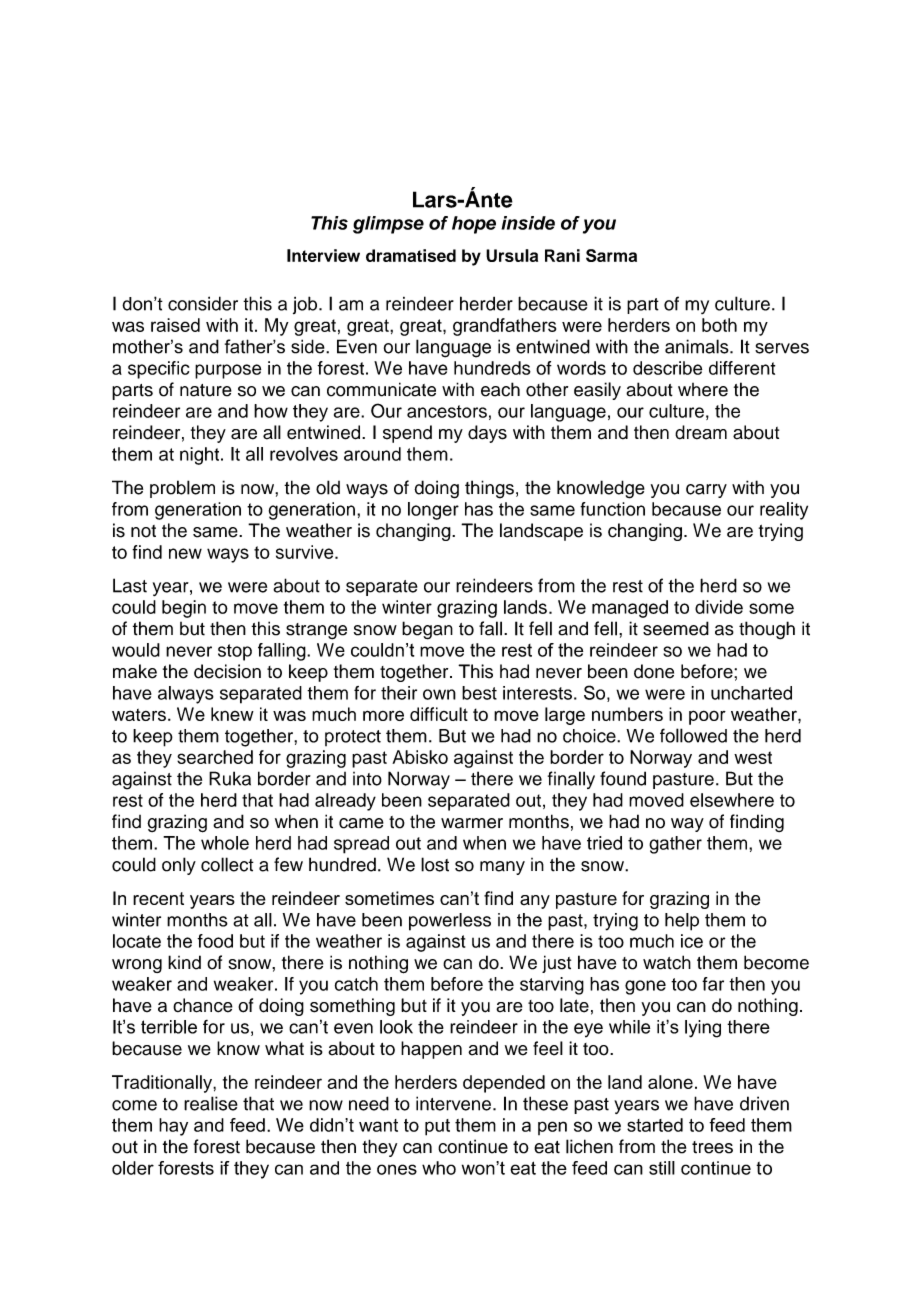 This page has height=1308, width=924. I want to click on knew, so click(232, 714).
